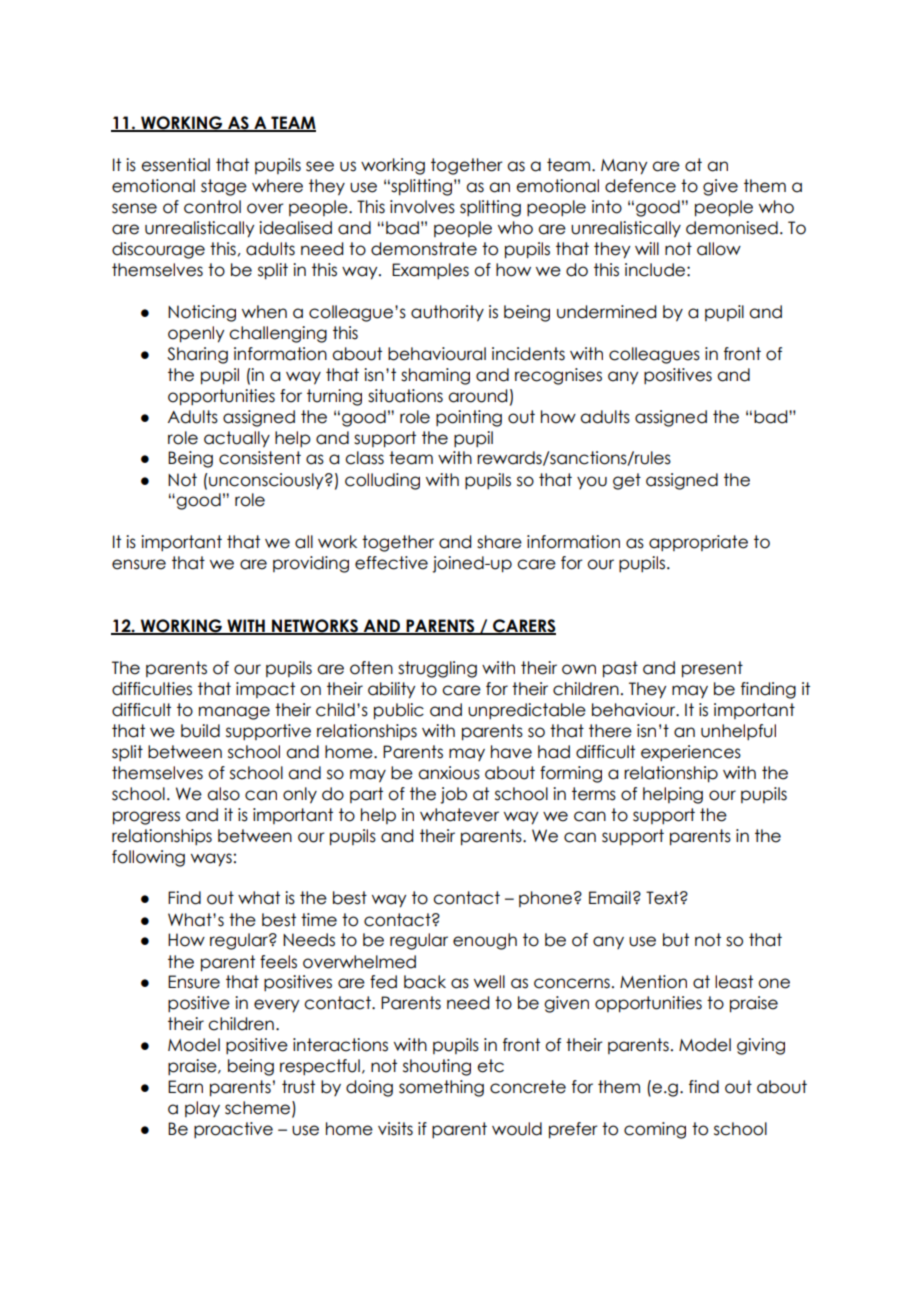 The image size is (924, 1308). Describe the element at coordinates (202, 1109) in the screenshot. I see `play` at that location.
